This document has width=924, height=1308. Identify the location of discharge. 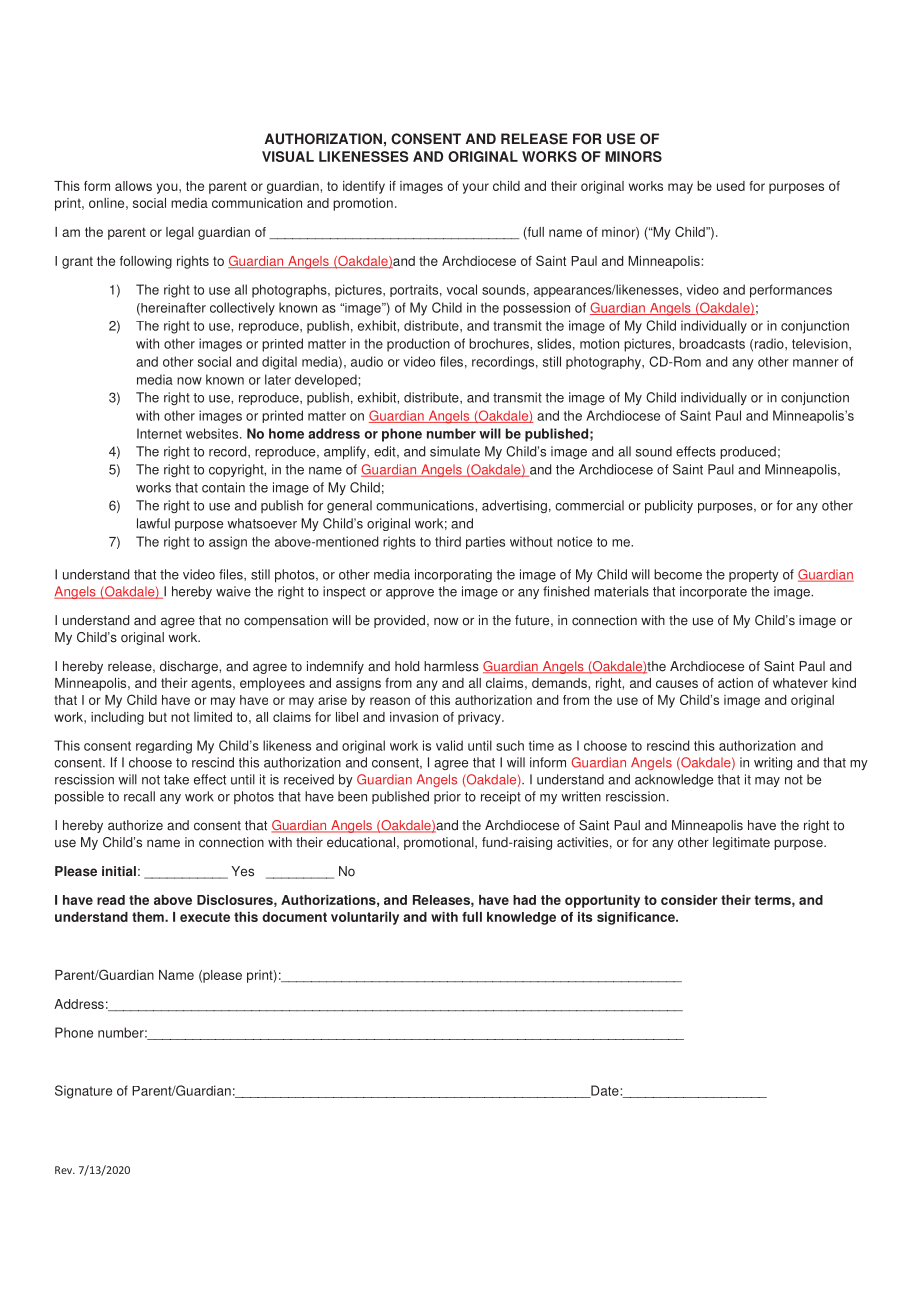
(190, 667).
